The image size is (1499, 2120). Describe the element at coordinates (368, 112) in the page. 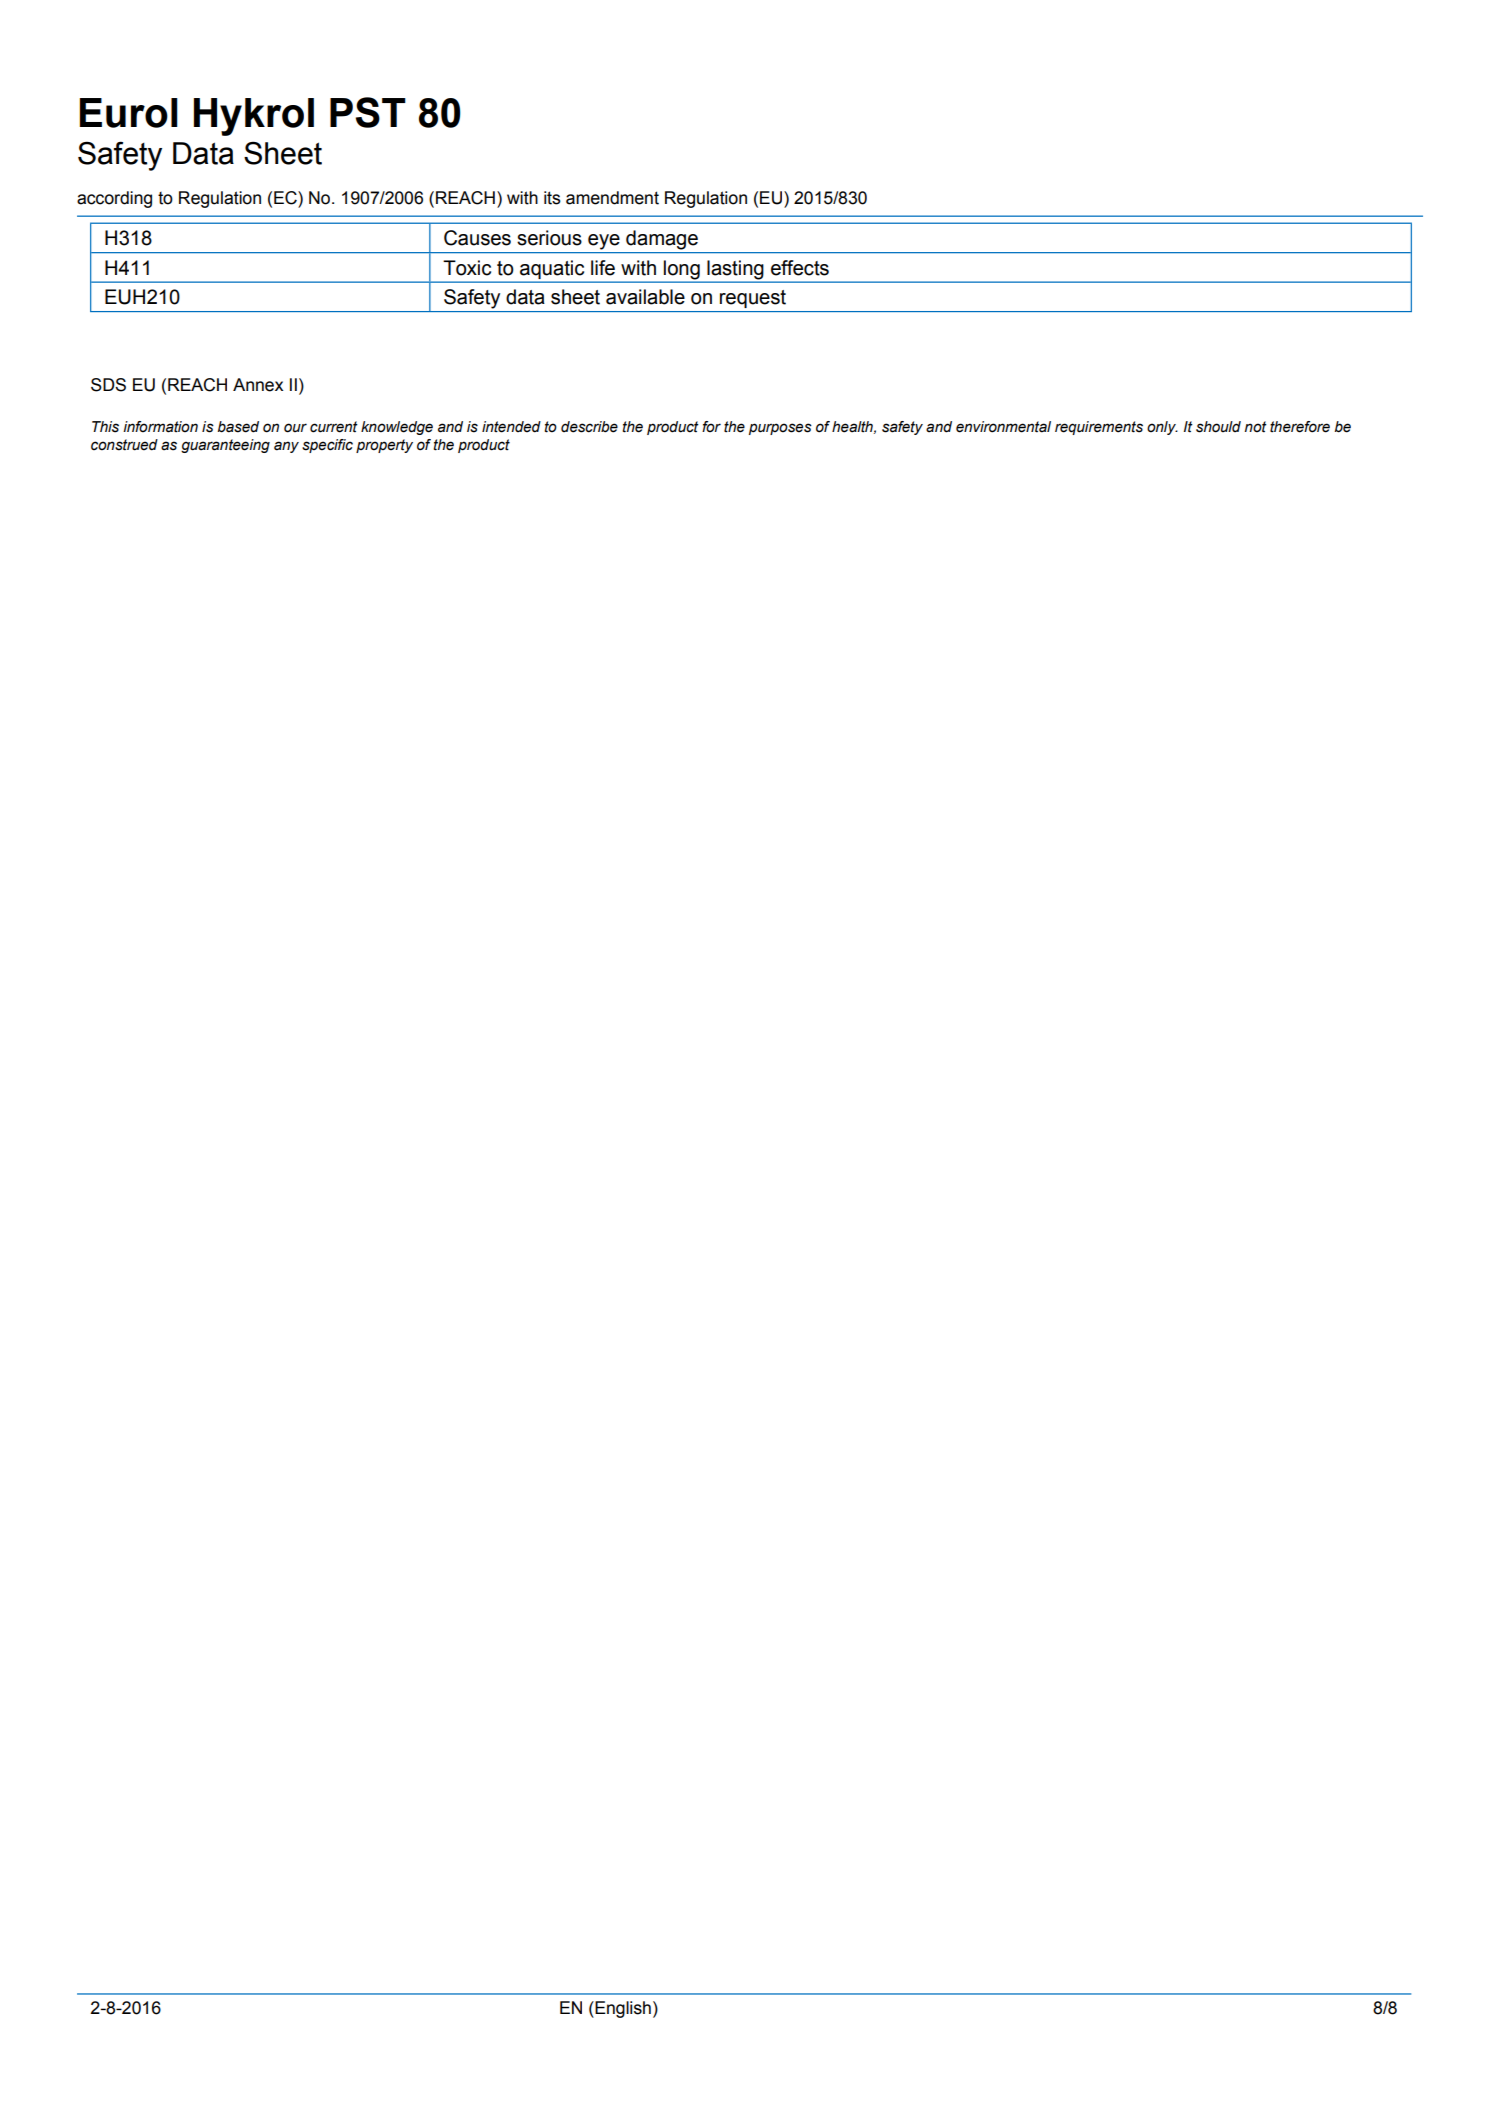

I see `PST` at that location.
